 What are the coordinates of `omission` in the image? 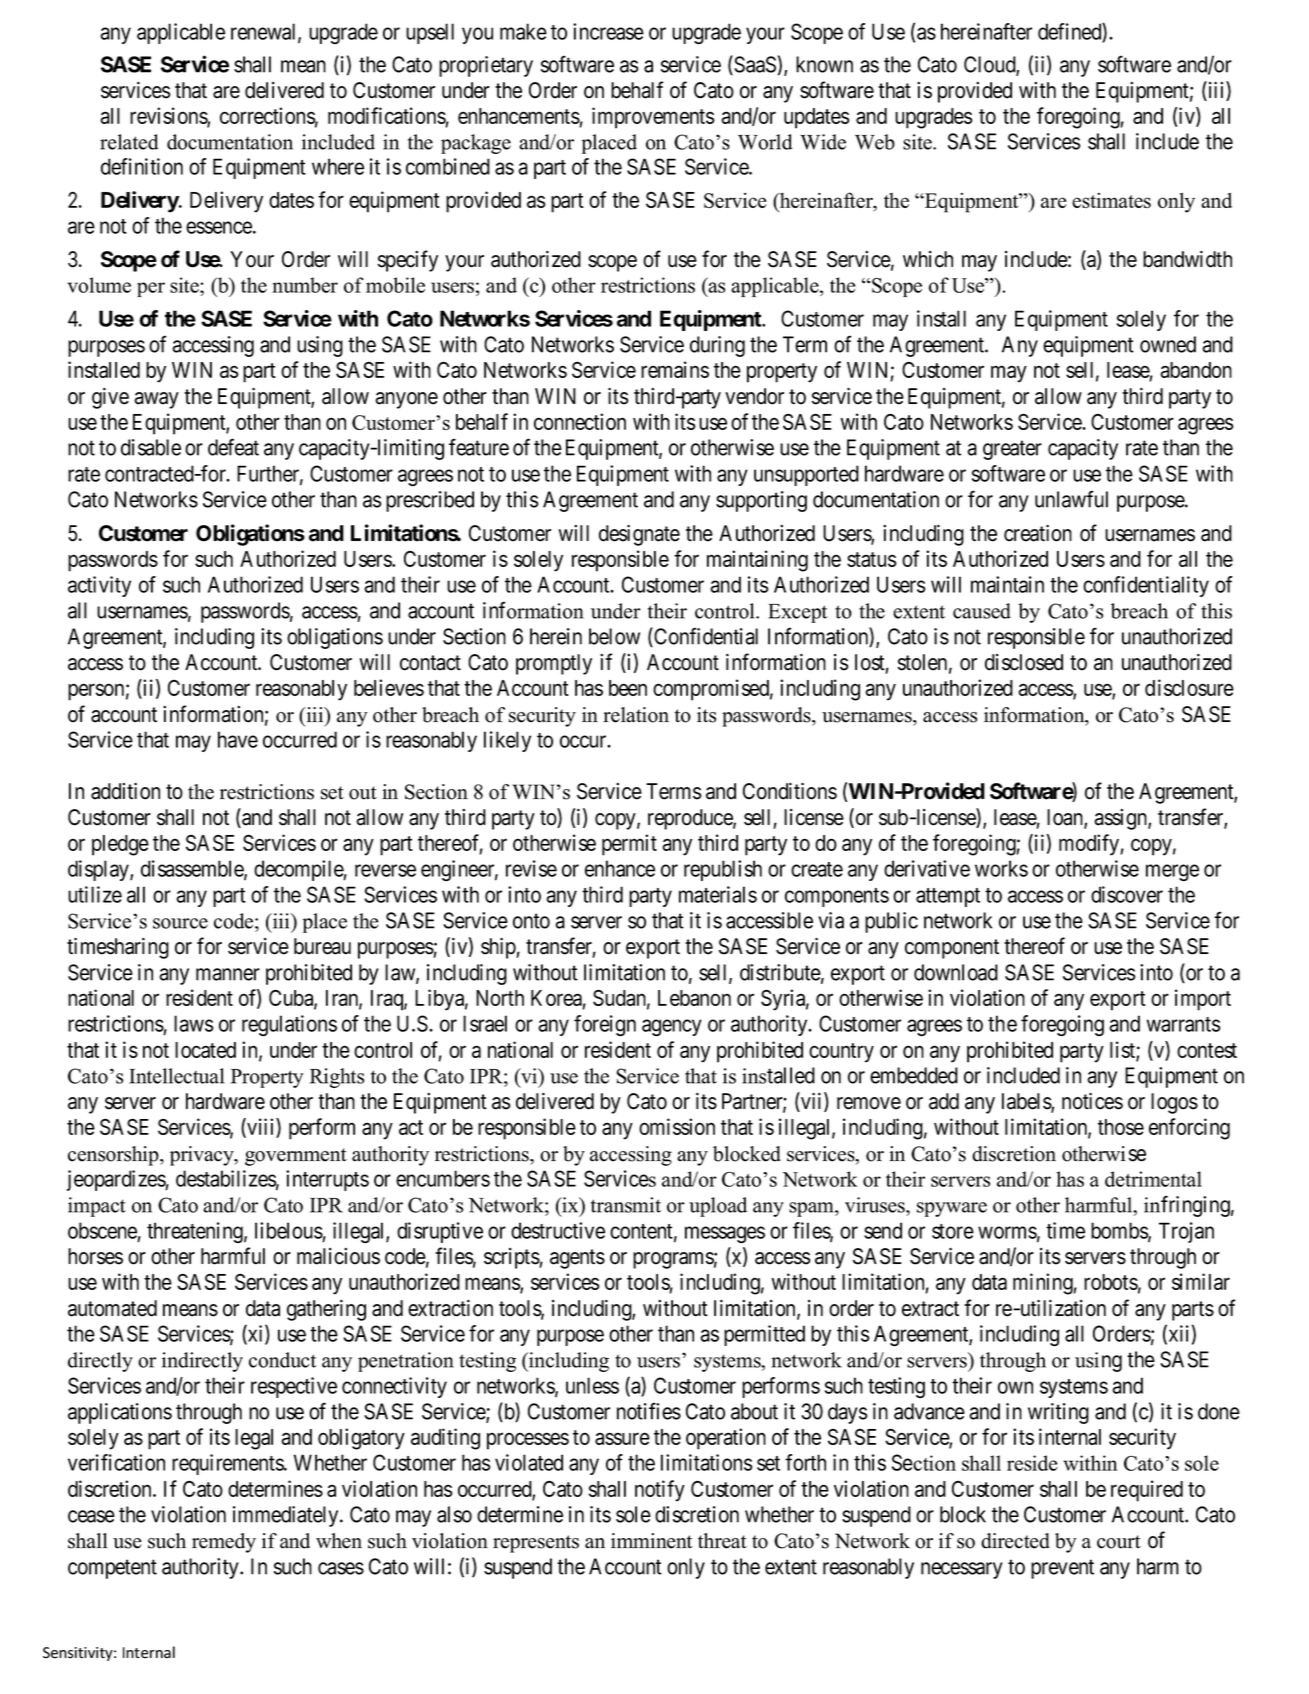 It's located at (677, 1126).
